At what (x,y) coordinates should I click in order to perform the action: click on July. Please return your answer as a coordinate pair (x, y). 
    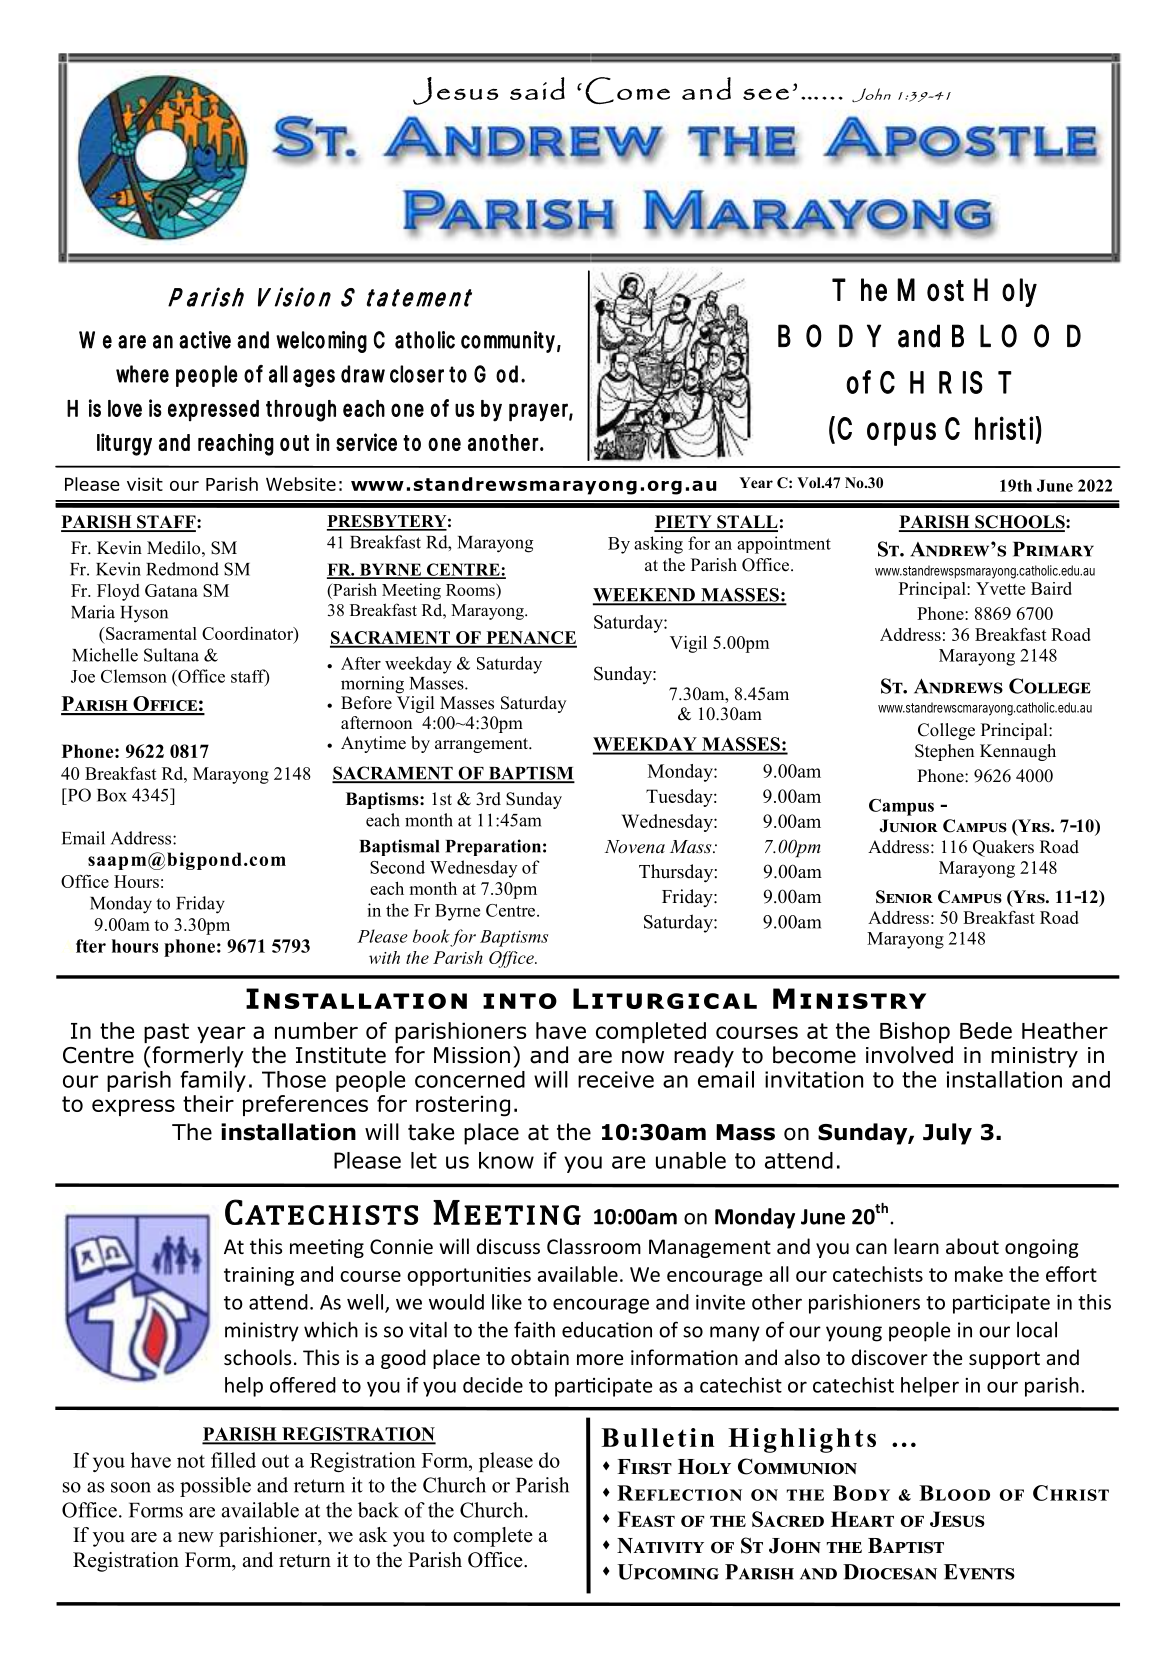
    Looking at the image, I should click on (947, 1134).
